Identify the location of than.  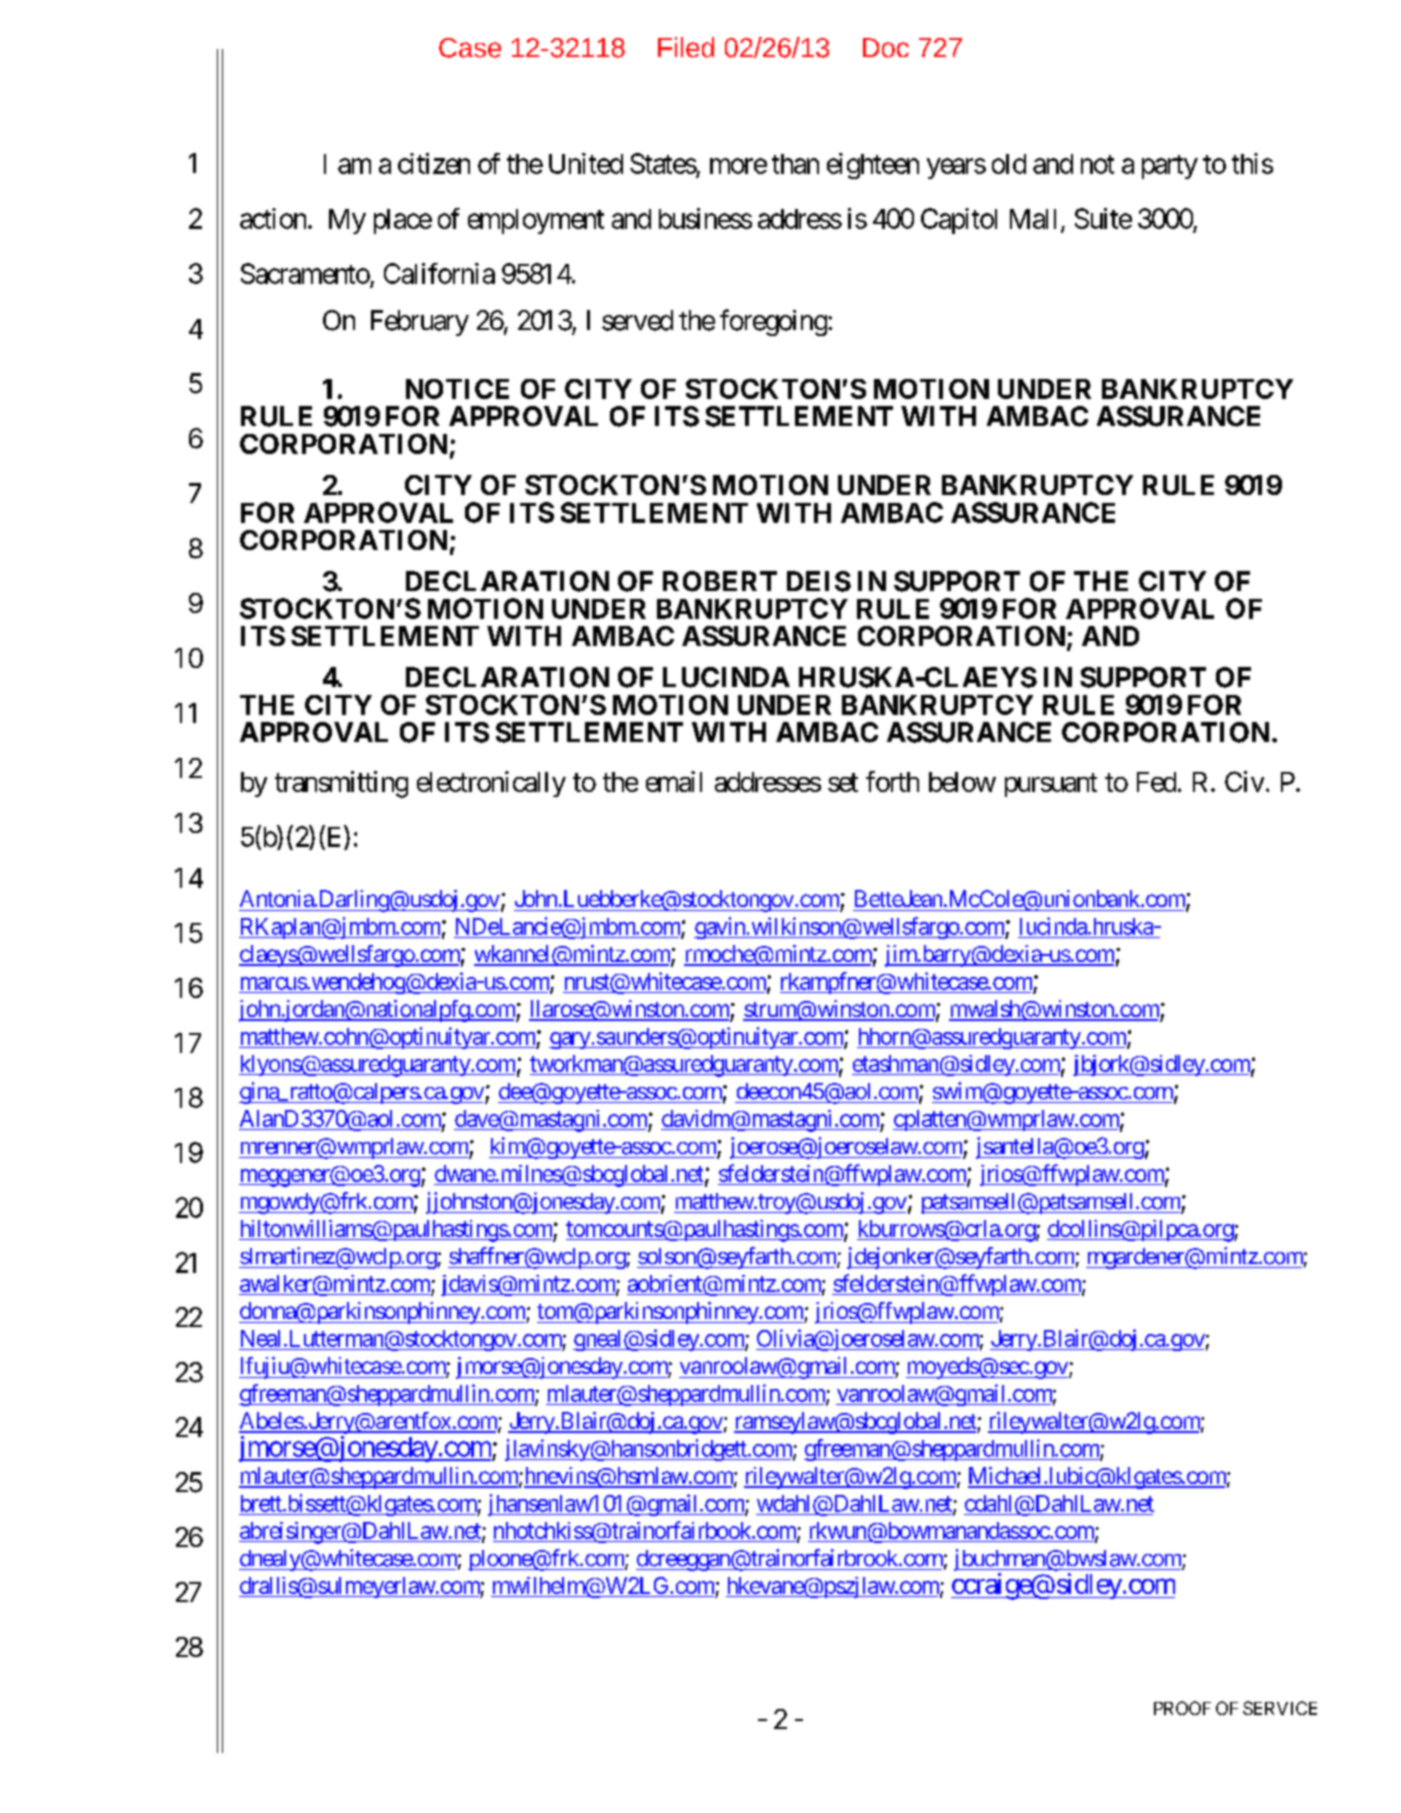
(795, 164).
